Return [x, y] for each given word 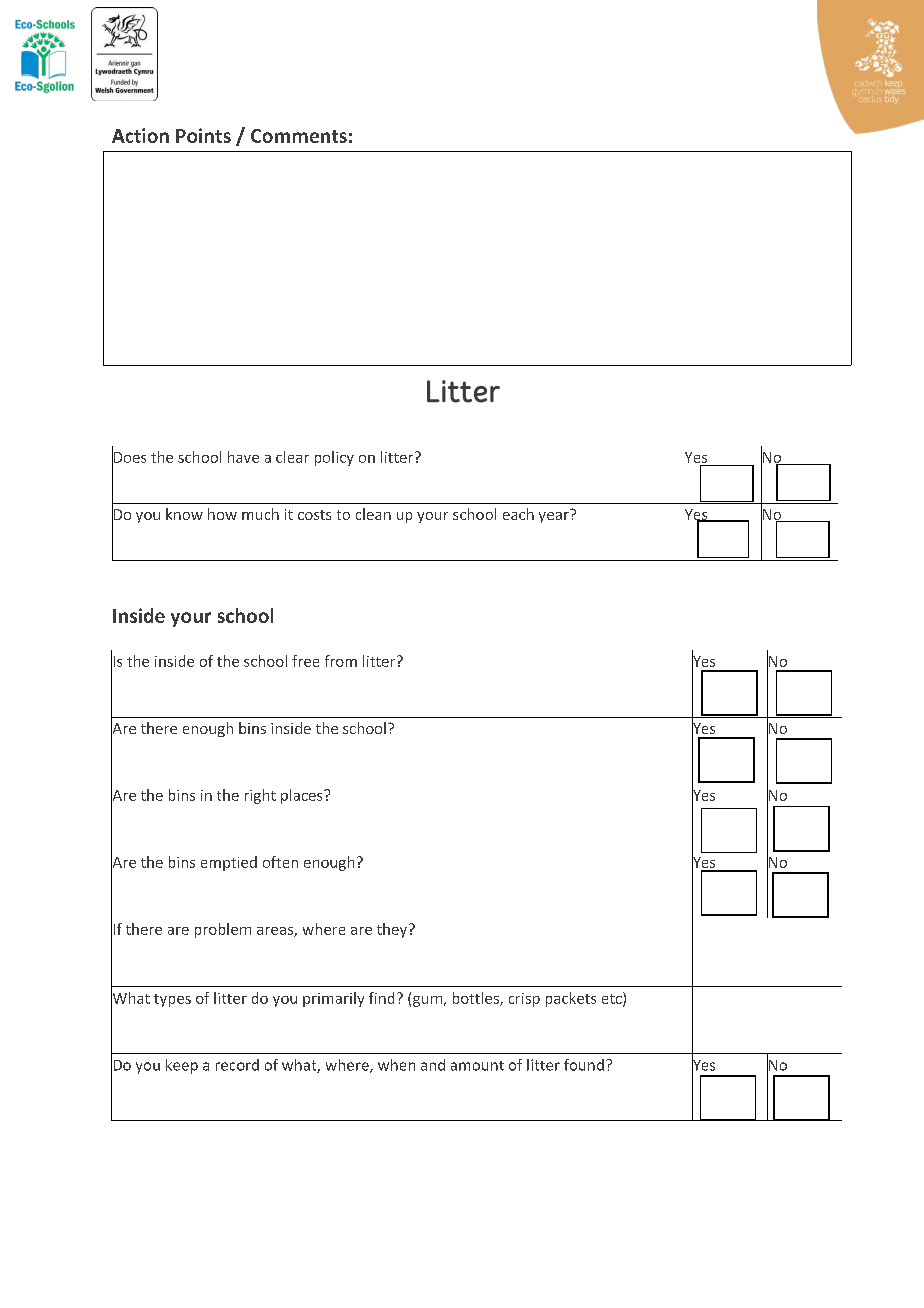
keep [182, 1066]
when [396, 1065]
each [518, 514]
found [584, 1065]
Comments [299, 136]
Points [203, 135]
